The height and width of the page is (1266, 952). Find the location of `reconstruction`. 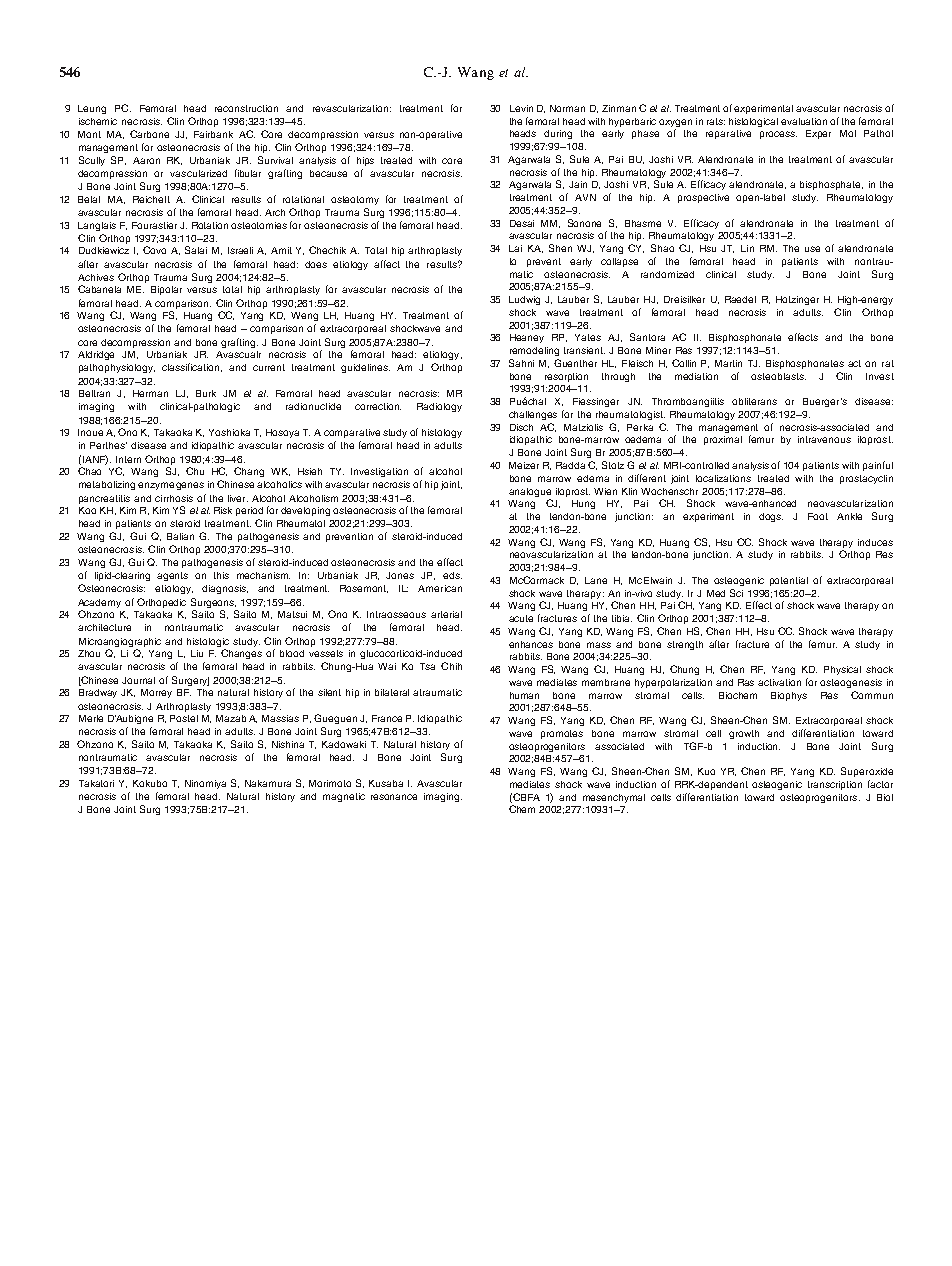

reconstruction is located at coordinates (246, 108).
